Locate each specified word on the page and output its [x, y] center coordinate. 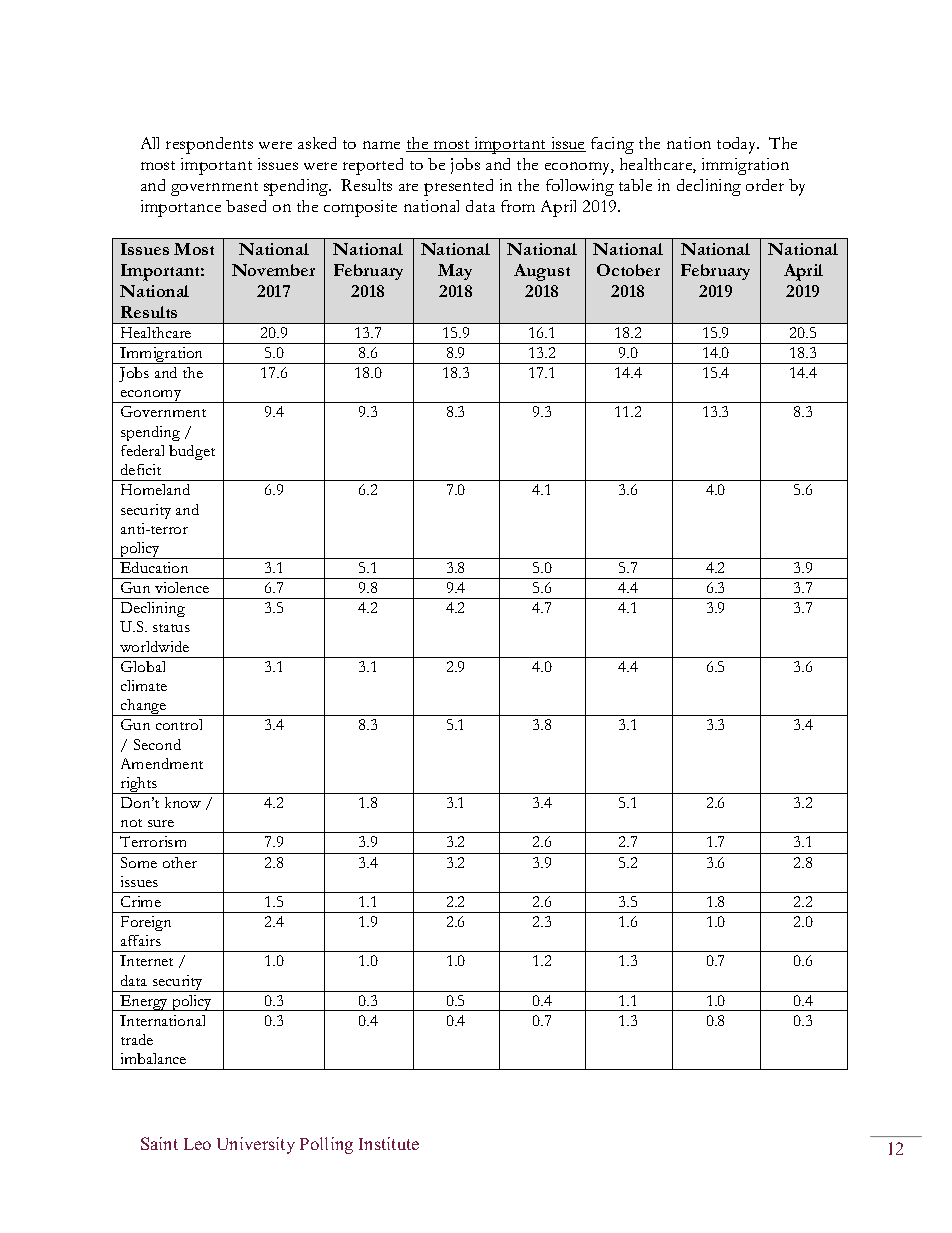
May [455, 272]
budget [192, 452]
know [183, 802]
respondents [209, 145]
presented [458, 187]
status [171, 628]
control [179, 724]
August [542, 272]
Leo [197, 1144]
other [180, 862]
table [635, 185]
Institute [389, 1143]
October [628, 270]
